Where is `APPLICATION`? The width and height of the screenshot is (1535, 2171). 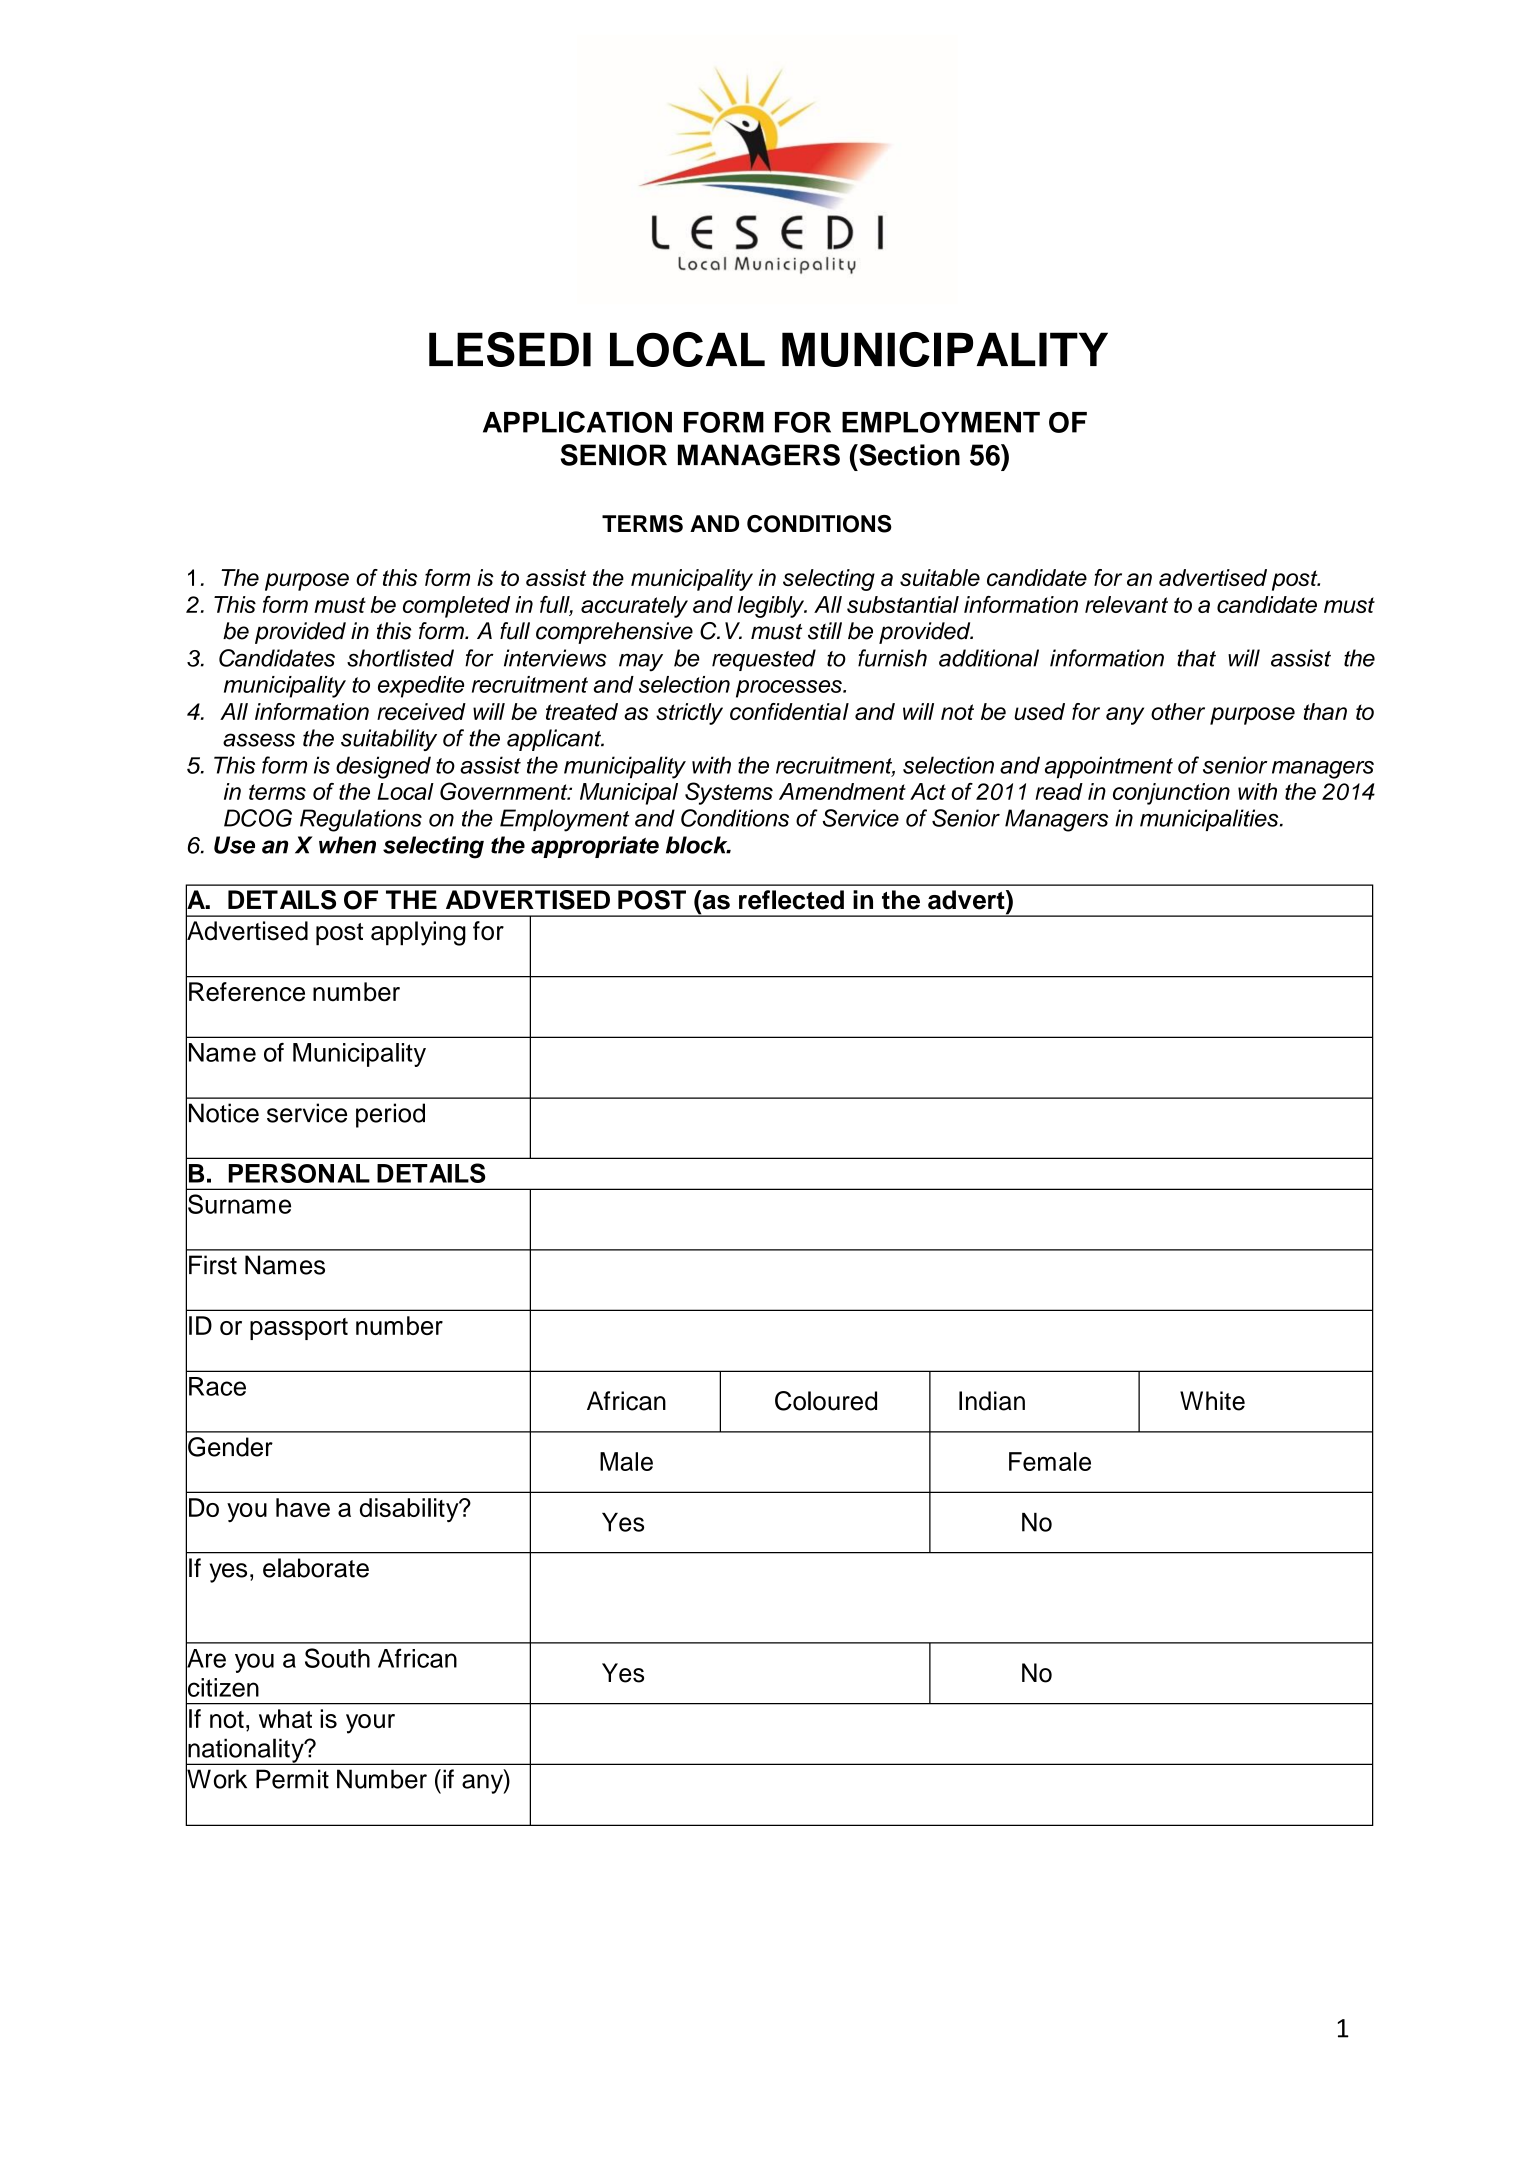
APPLICATION is located at coordinates (577, 422).
